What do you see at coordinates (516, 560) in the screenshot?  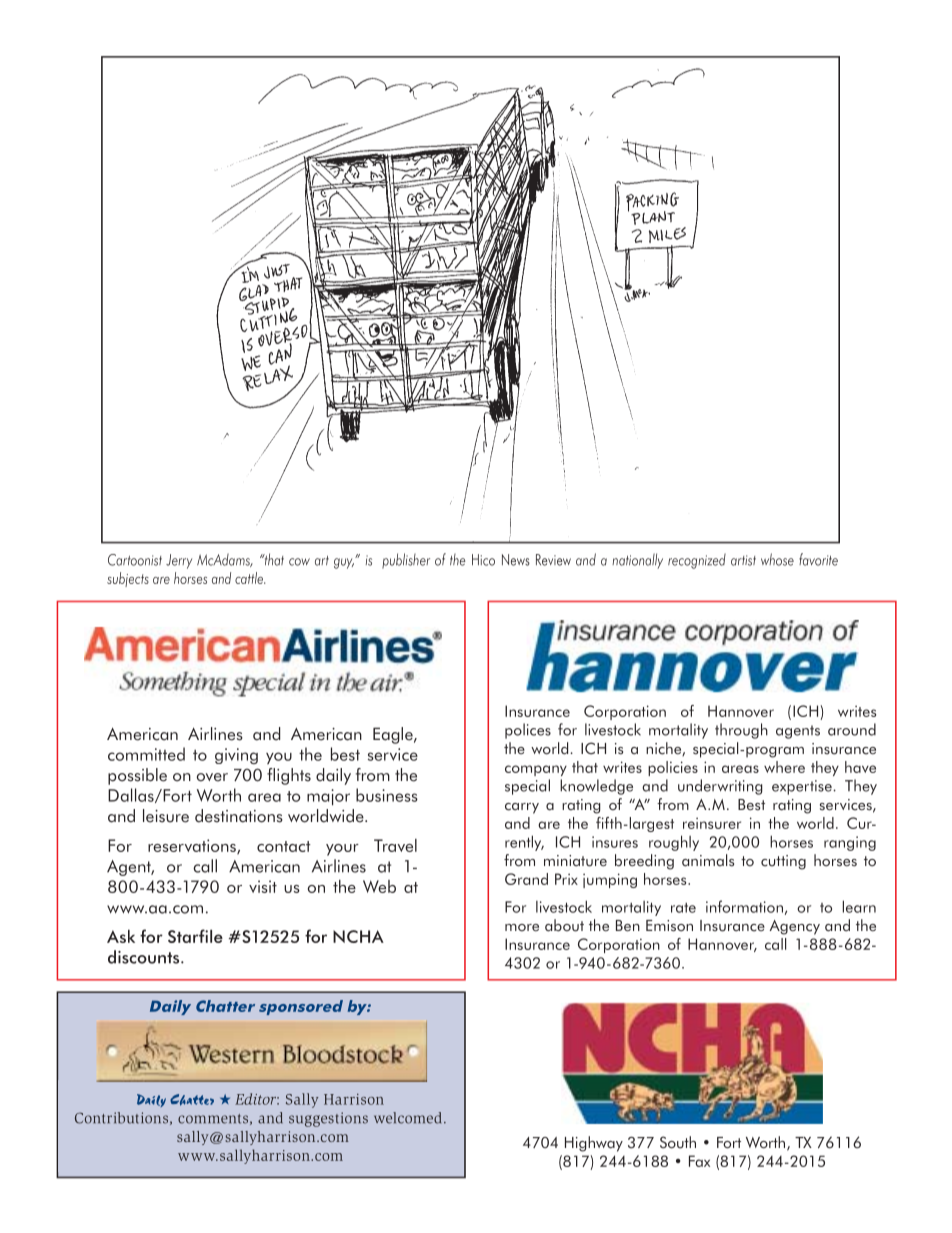 I see `News` at bounding box center [516, 560].
